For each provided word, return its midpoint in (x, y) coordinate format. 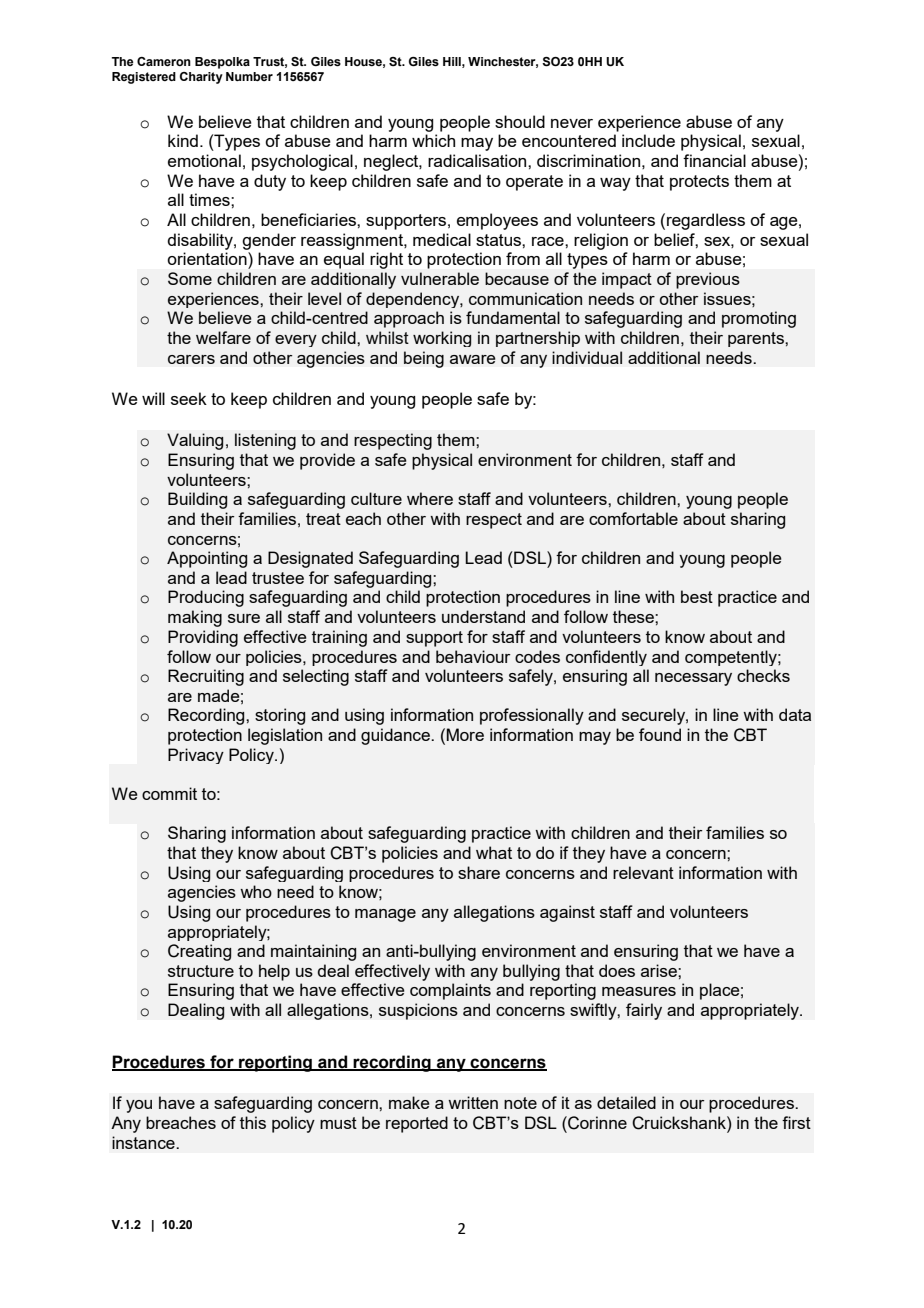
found (660, 734)
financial (714, 160)
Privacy (196, 756)
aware (473, 359)
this (253, 1122)
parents (757, 339)
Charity (201, 78)
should (520, 121)
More (465, 734)
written (473, 1102)
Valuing (195, 441)
